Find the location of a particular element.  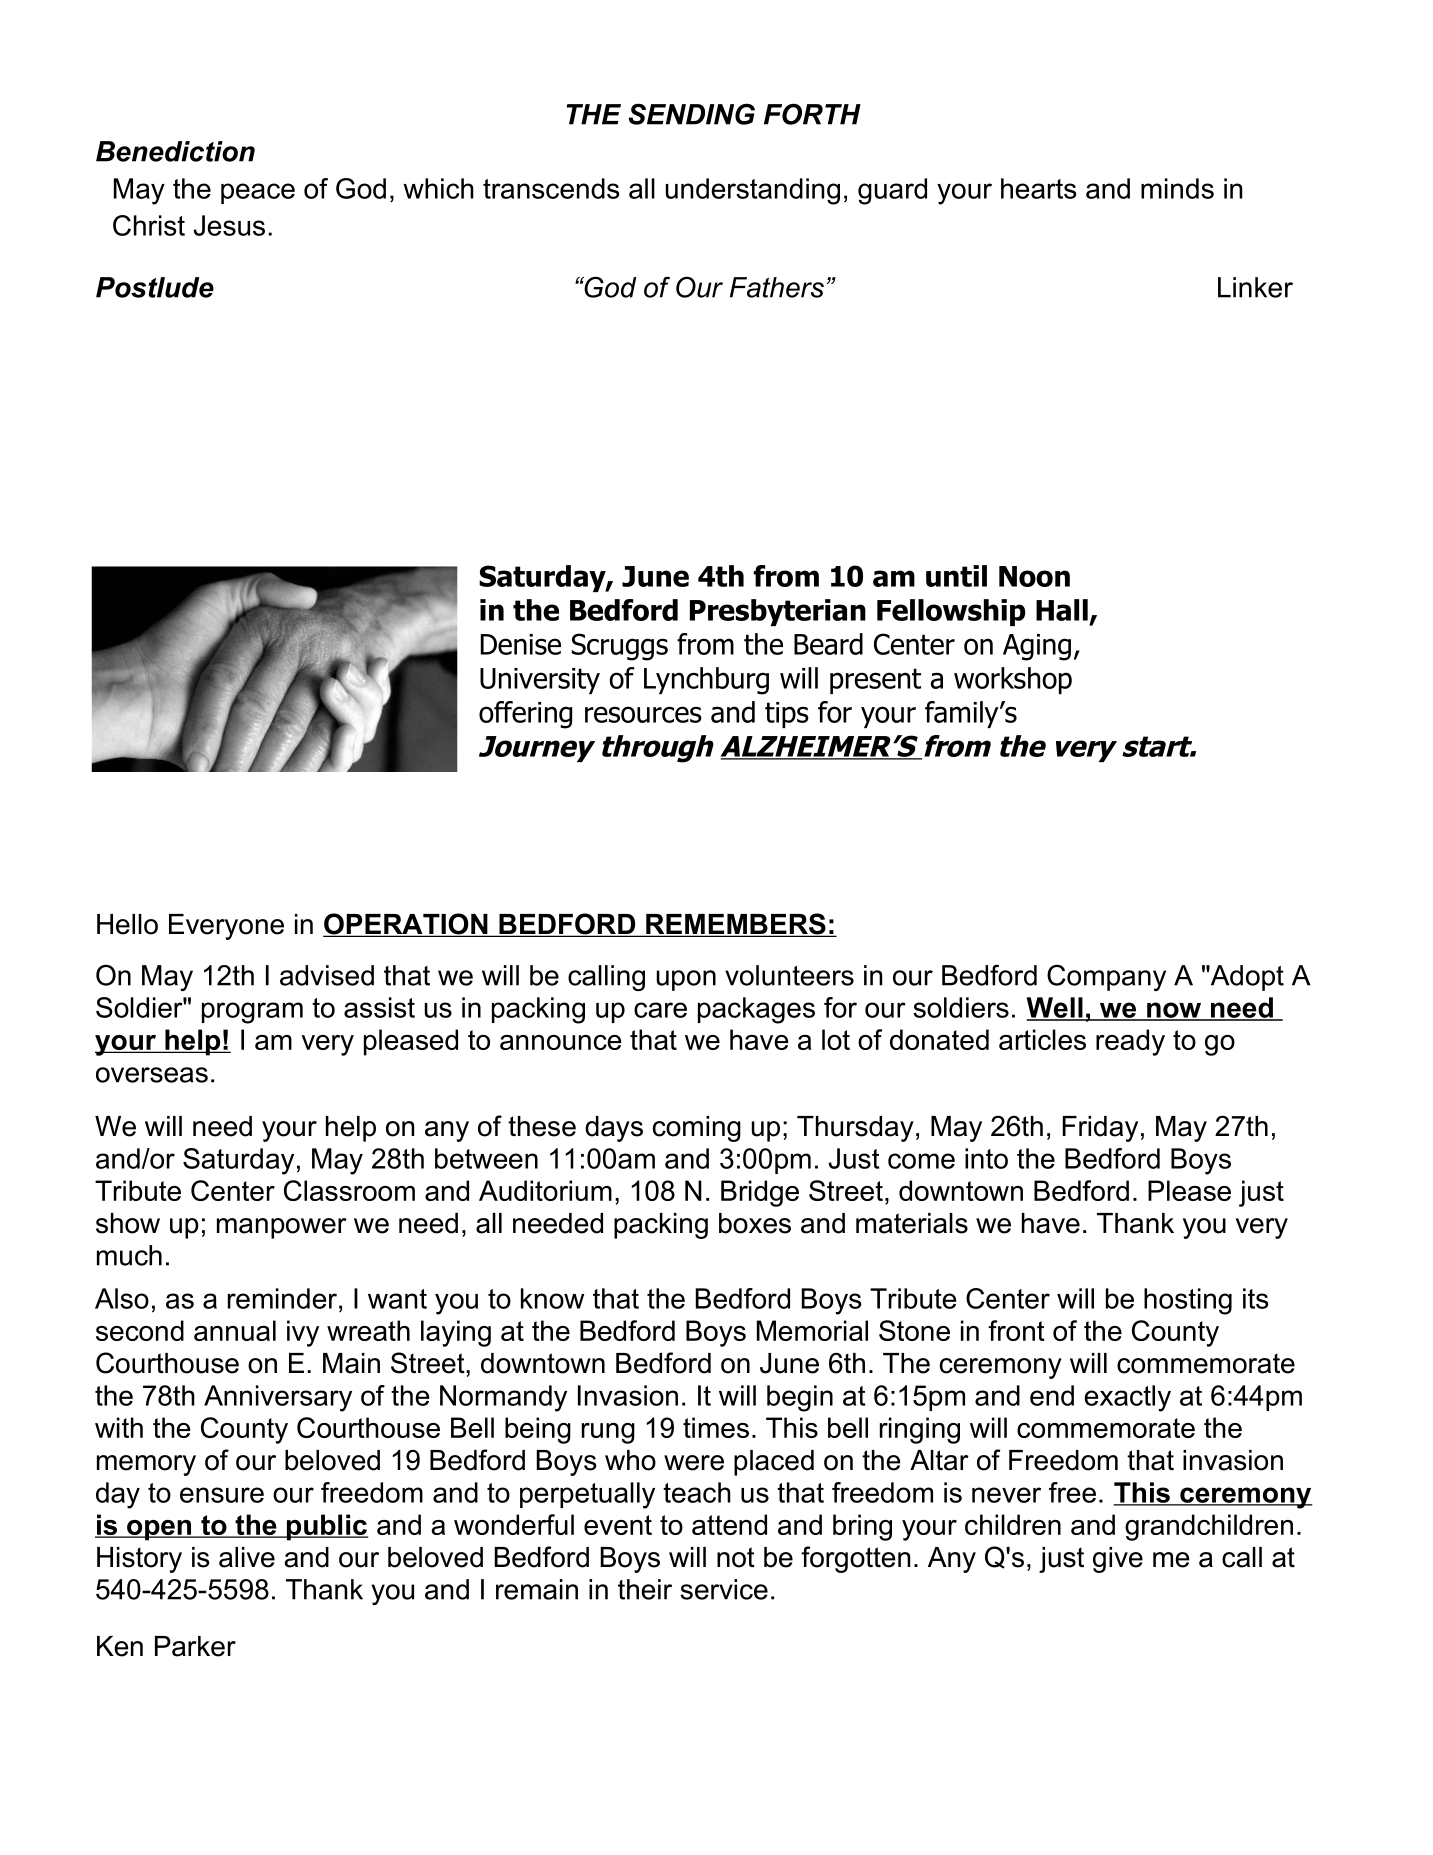

alive is located at coordinates (247, 1557).
